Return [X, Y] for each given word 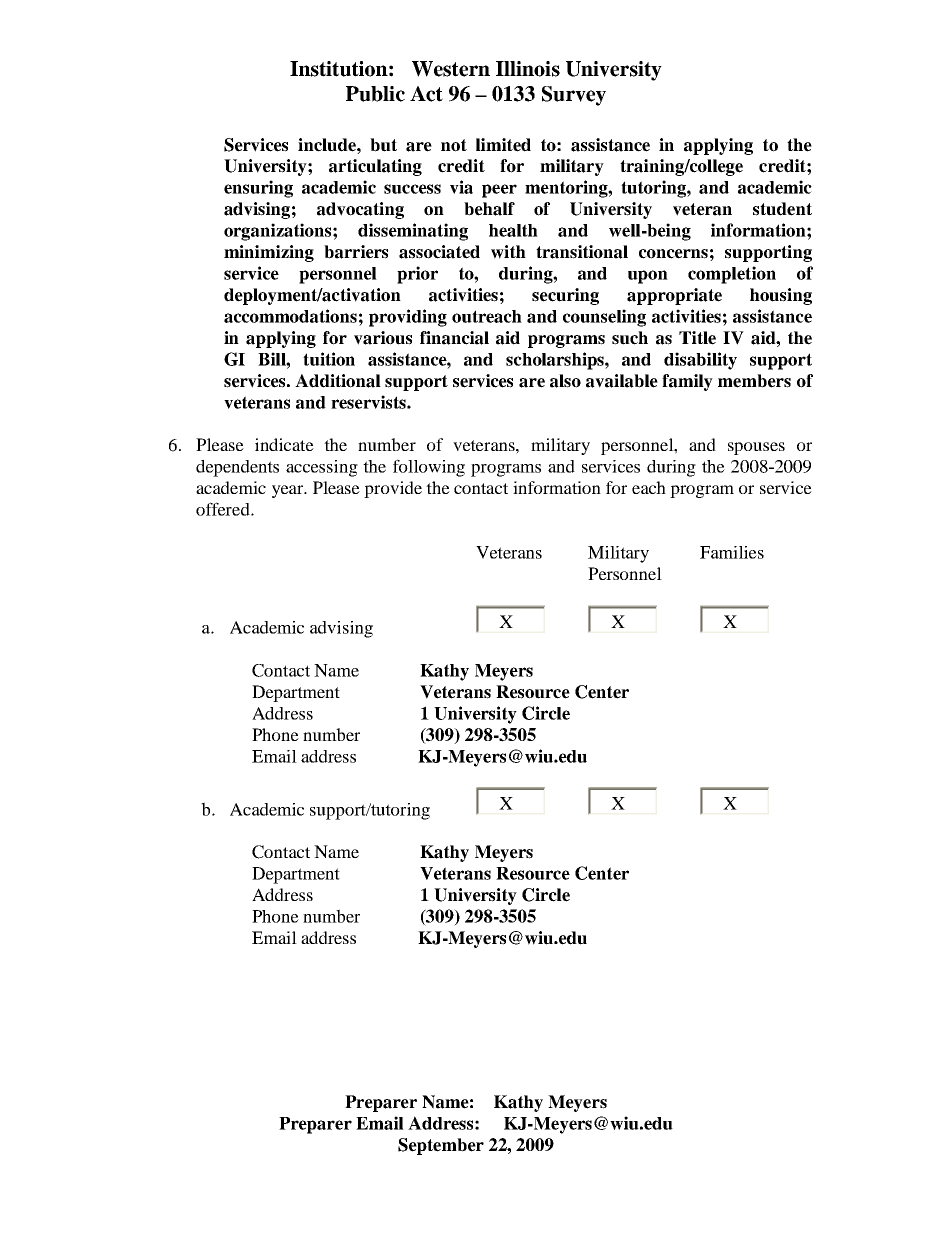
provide [393, 489]
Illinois [528, 69]
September [441, 1146]
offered [224, 509]
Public [375, 94]
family [687, 382]
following [429, 468]
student [782, 209]
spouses [756, 448]
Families [732, 552]
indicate [284, 444]
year [289, 491]
